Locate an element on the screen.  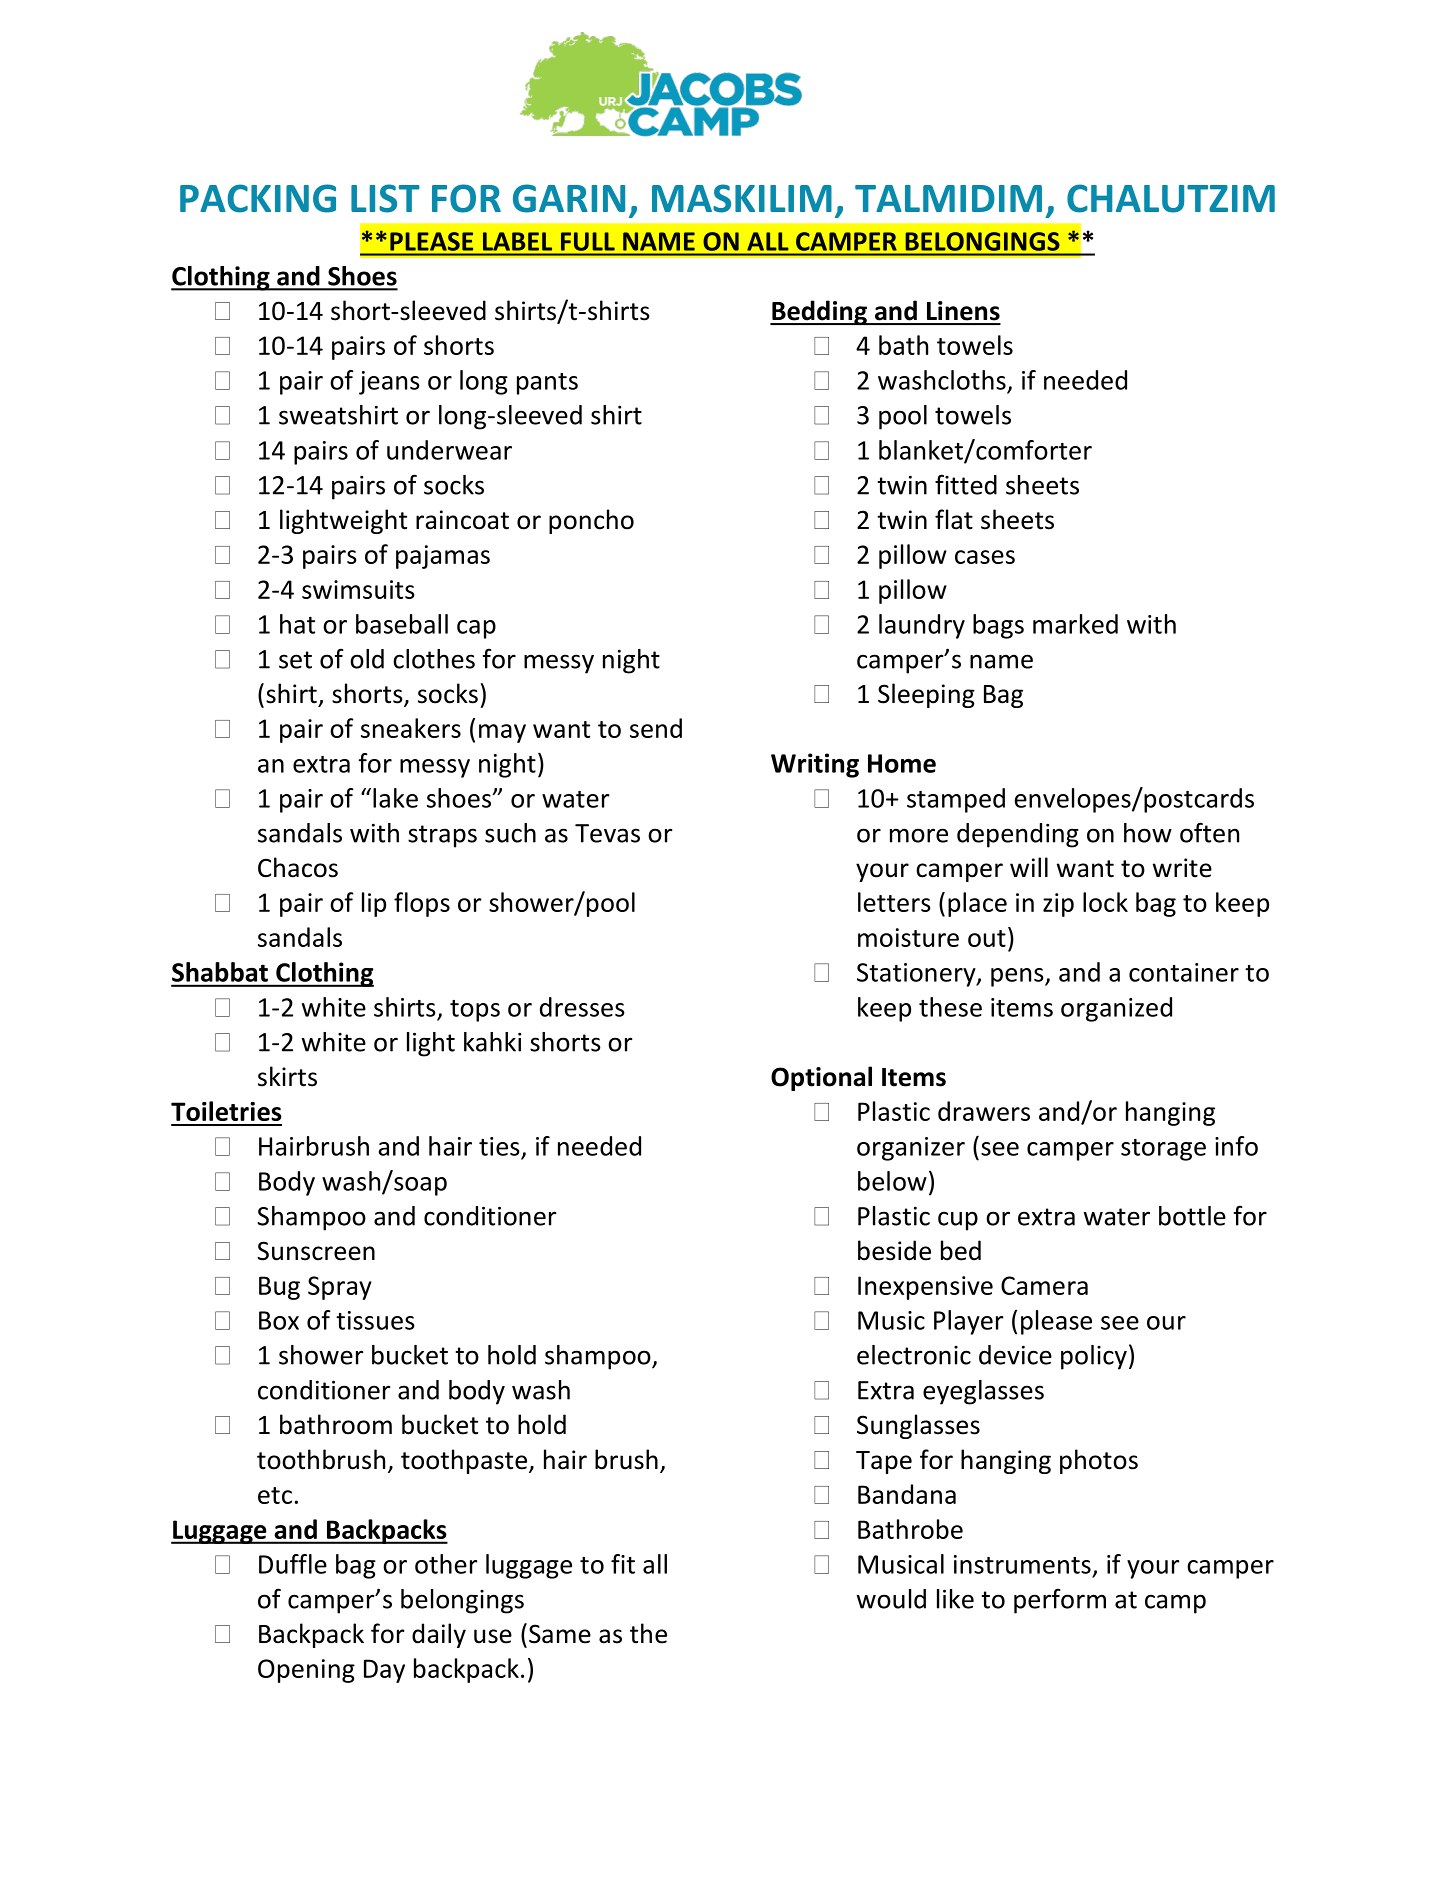
Day is located at coordinates (384, 1671).
